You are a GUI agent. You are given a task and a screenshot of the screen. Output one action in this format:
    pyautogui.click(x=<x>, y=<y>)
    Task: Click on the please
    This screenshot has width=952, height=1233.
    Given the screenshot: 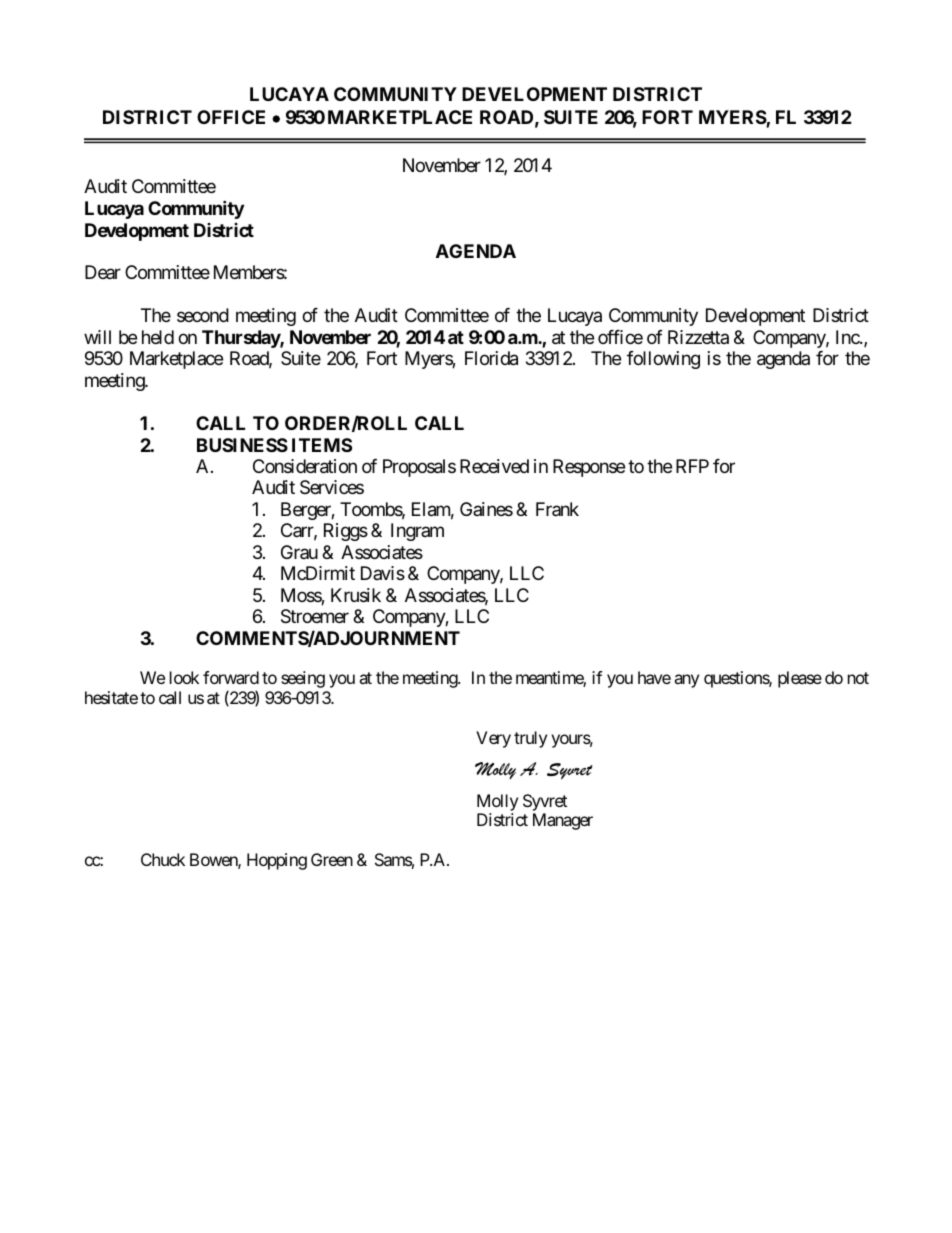 What is the action you would take?
    pyautogui.click(x=800, y=679)
